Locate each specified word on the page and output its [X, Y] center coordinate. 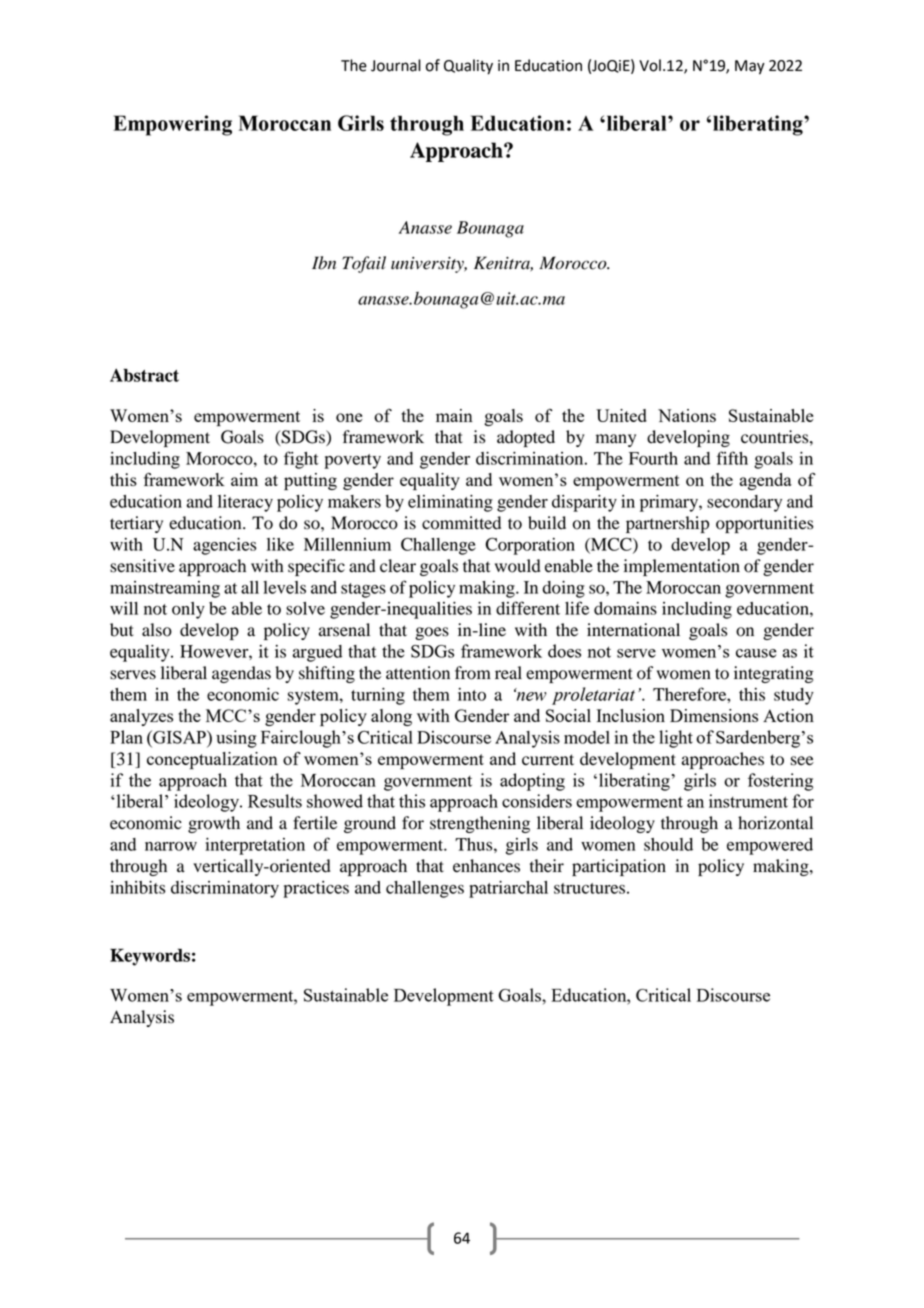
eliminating [450, 503]
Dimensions [714, 715]
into [472, 694]
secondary [744, 503]
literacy [245, 503]
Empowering [172, 125]
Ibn [324, 263]
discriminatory [225, 889]
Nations [687, 415]
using [236, 739]
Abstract [144, 375]
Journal [396, 65]
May [750, 67]
